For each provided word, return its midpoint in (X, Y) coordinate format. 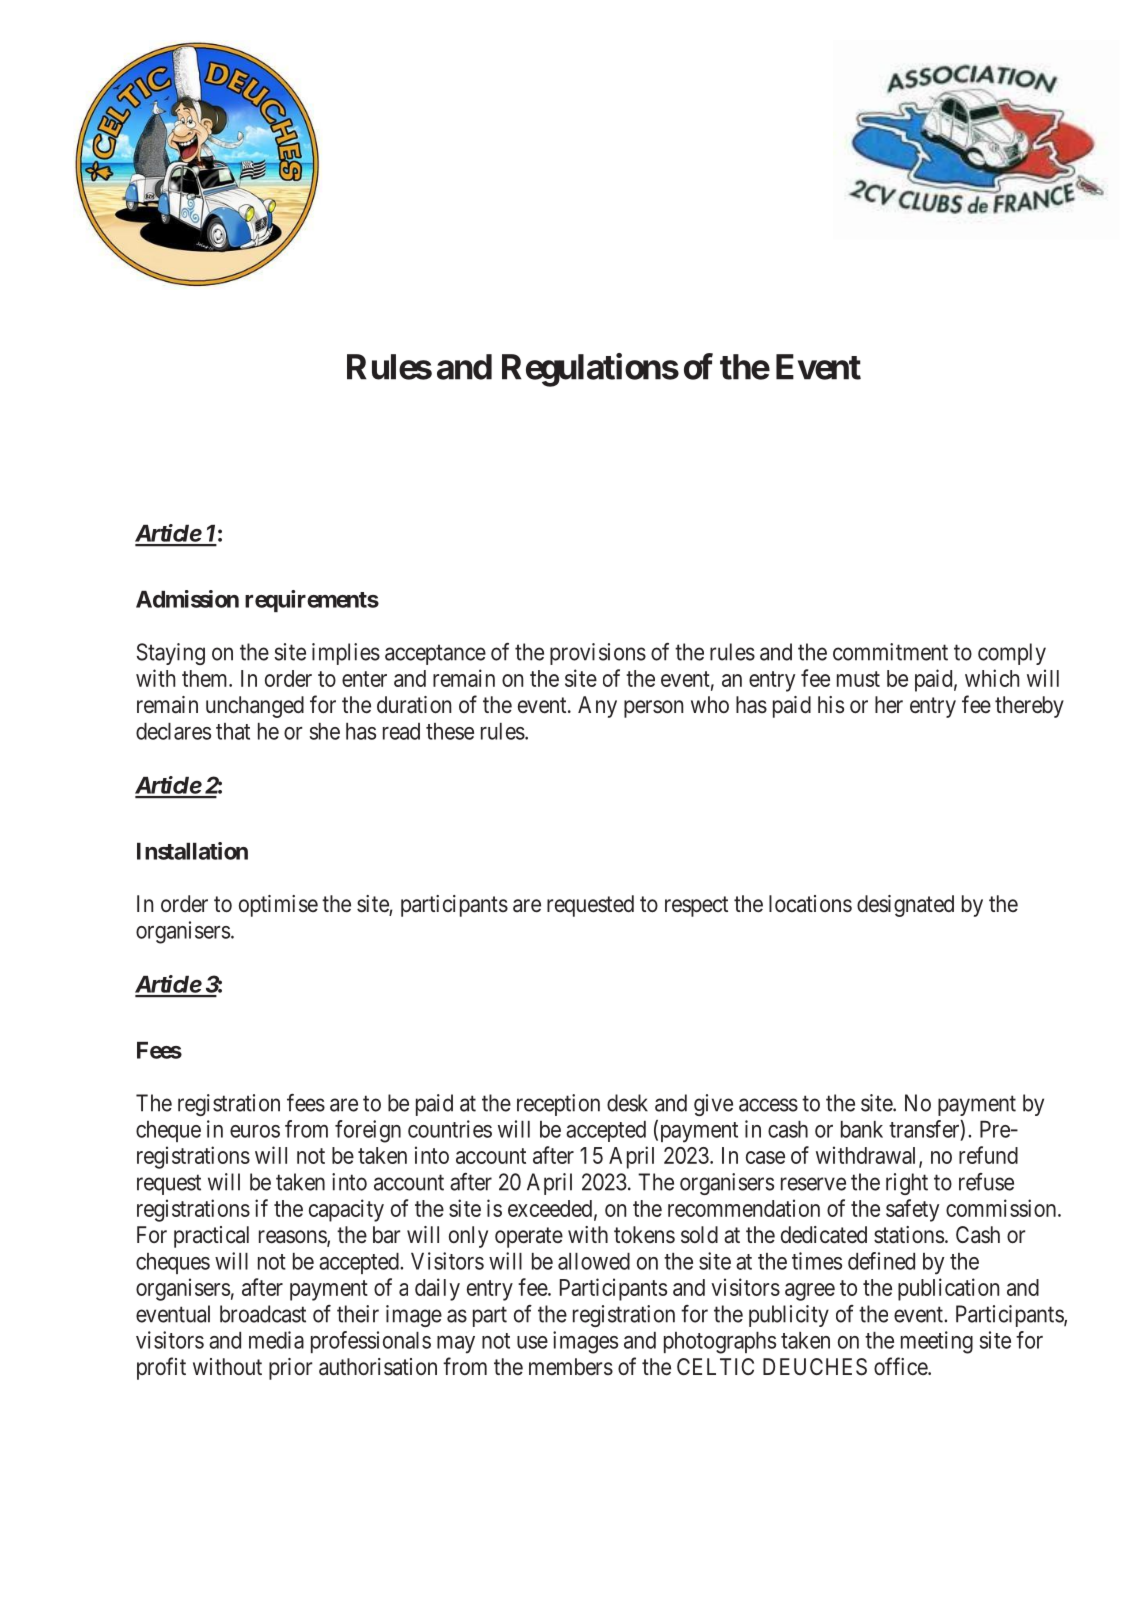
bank (862, 1129)
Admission (187, 599)
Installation (192, 851)
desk (627, 1103)
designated (905, 906)
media (276, 1340)
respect (696, 906)
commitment (890, 652)
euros (255, 1131)
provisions (598, 654)
